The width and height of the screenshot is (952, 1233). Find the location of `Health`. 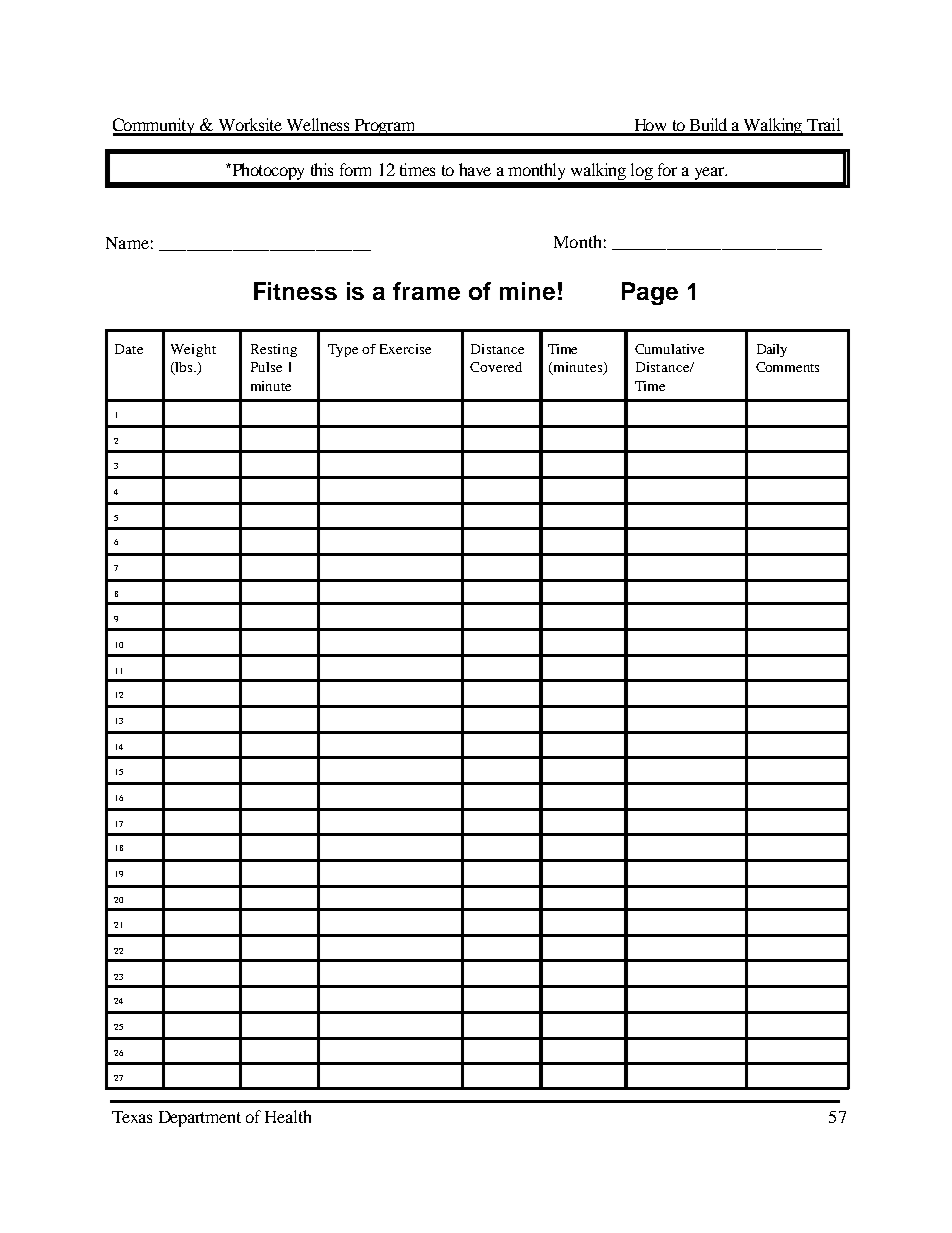

Health is located at coordinates (288, 1116).
